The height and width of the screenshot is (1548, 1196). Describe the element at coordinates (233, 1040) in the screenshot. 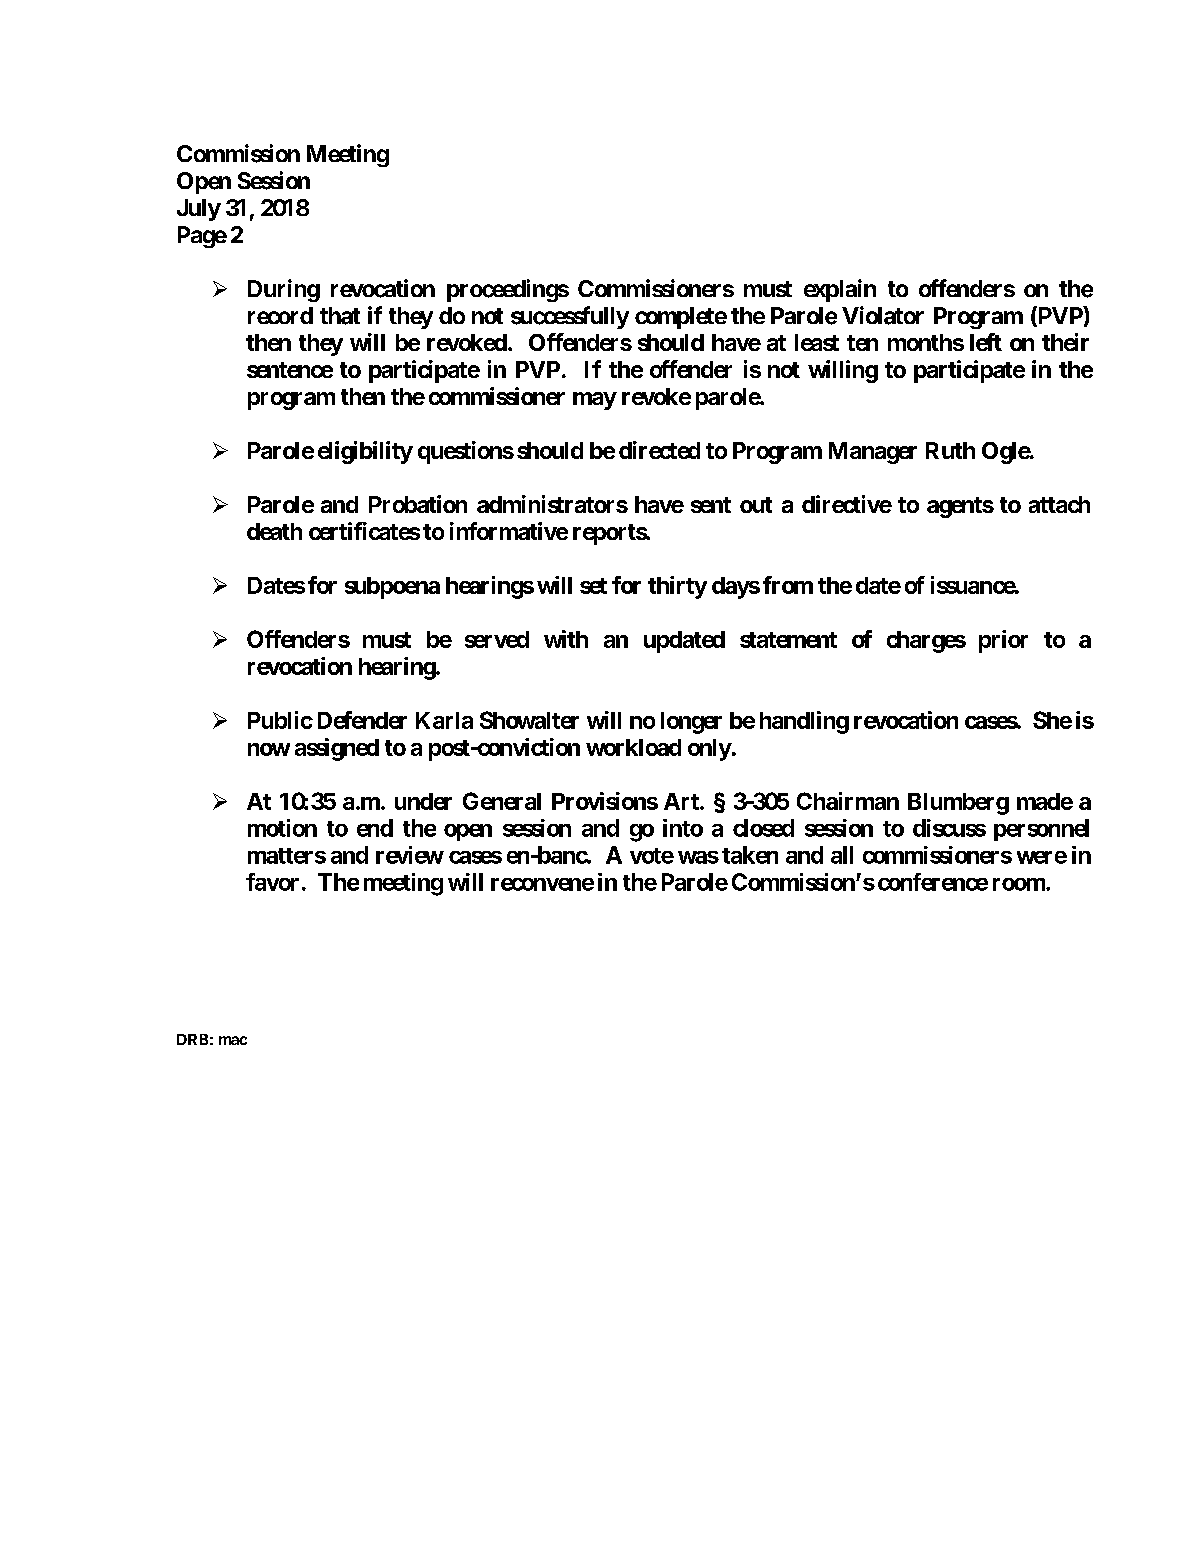

I see `mac` at that location.
